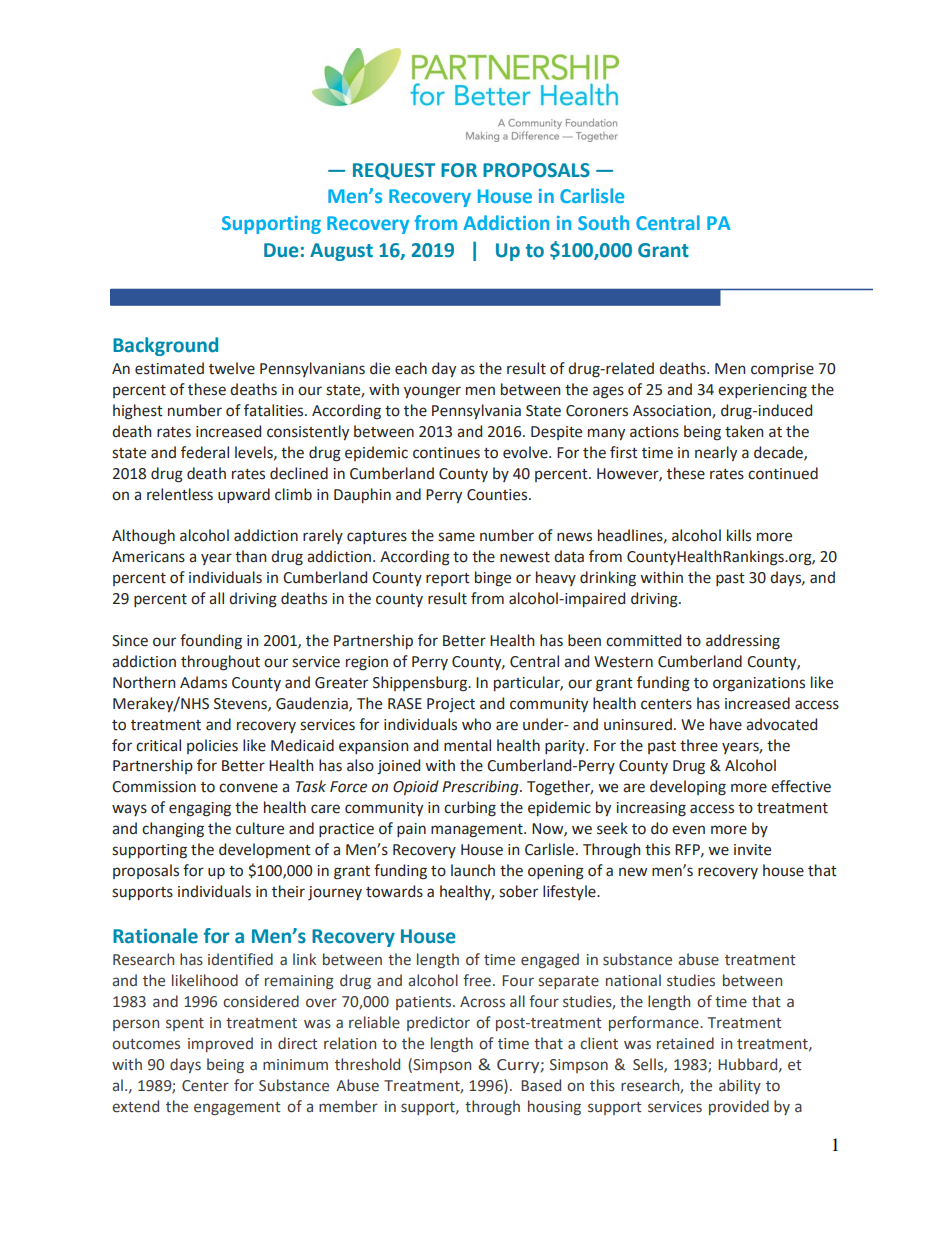  I want to click on engagement, so click(237, 1108).
